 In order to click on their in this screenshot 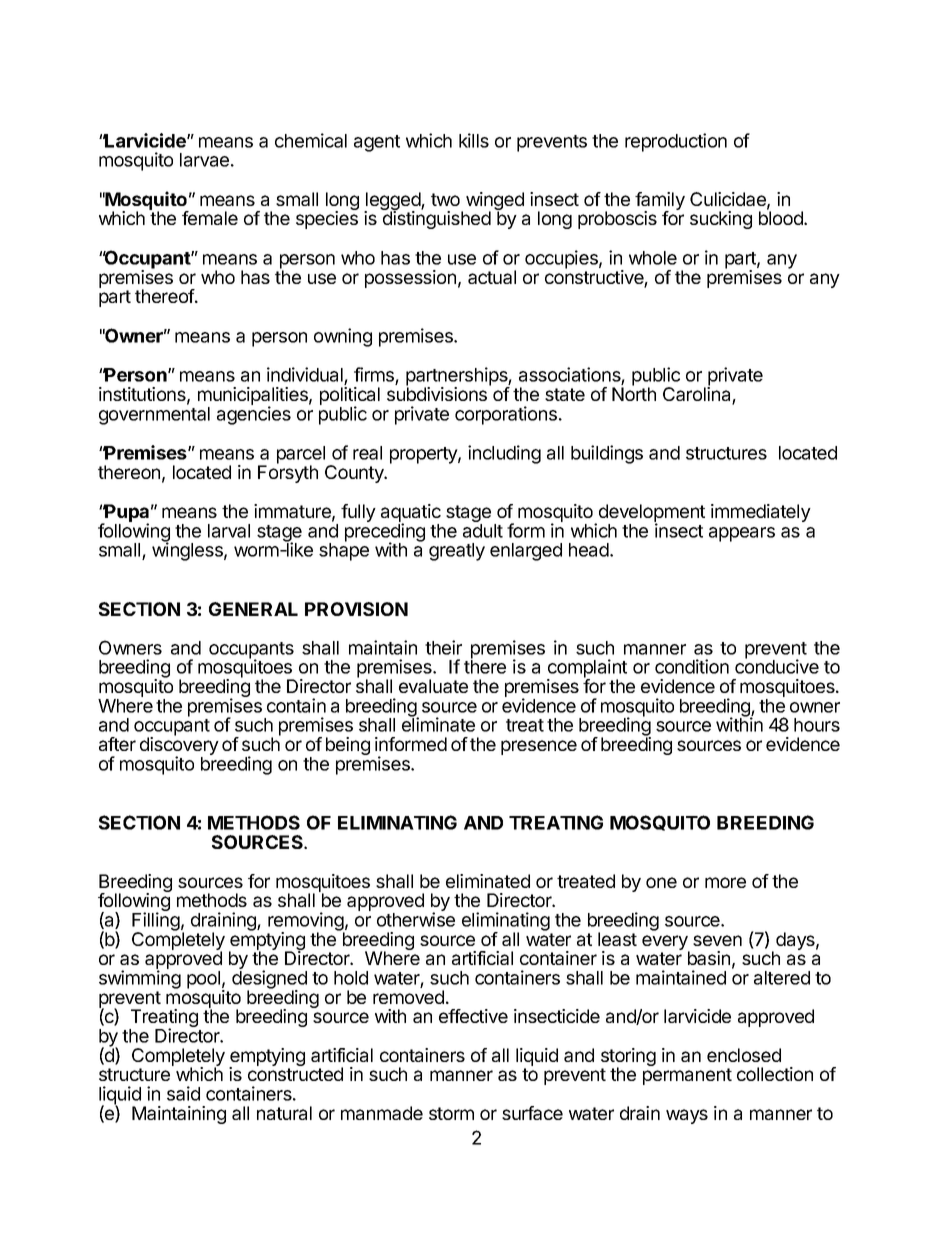, I will do `click(443, 647)`.
